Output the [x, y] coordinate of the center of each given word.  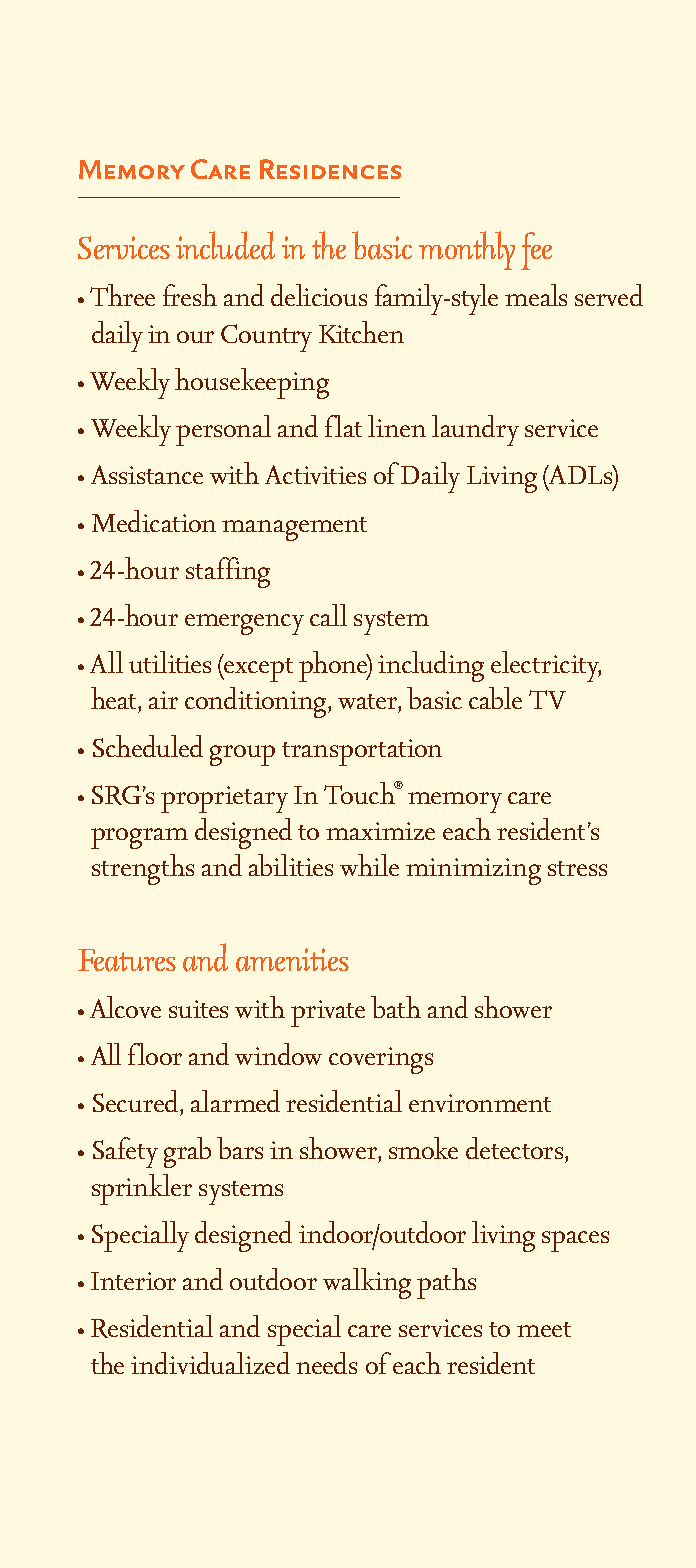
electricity [546, 666]
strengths [143, 869]
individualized [210, 1363]
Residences [330, 169]
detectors [514, 1148]
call [328, 615]
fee [536, 251]
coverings [381, 1060]
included [225, 245]
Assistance [147, 474]
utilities [170, 662]
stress [577, 868]
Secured [137, 1101]
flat [343, 426]
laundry [475, 430]
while [369, 865]
